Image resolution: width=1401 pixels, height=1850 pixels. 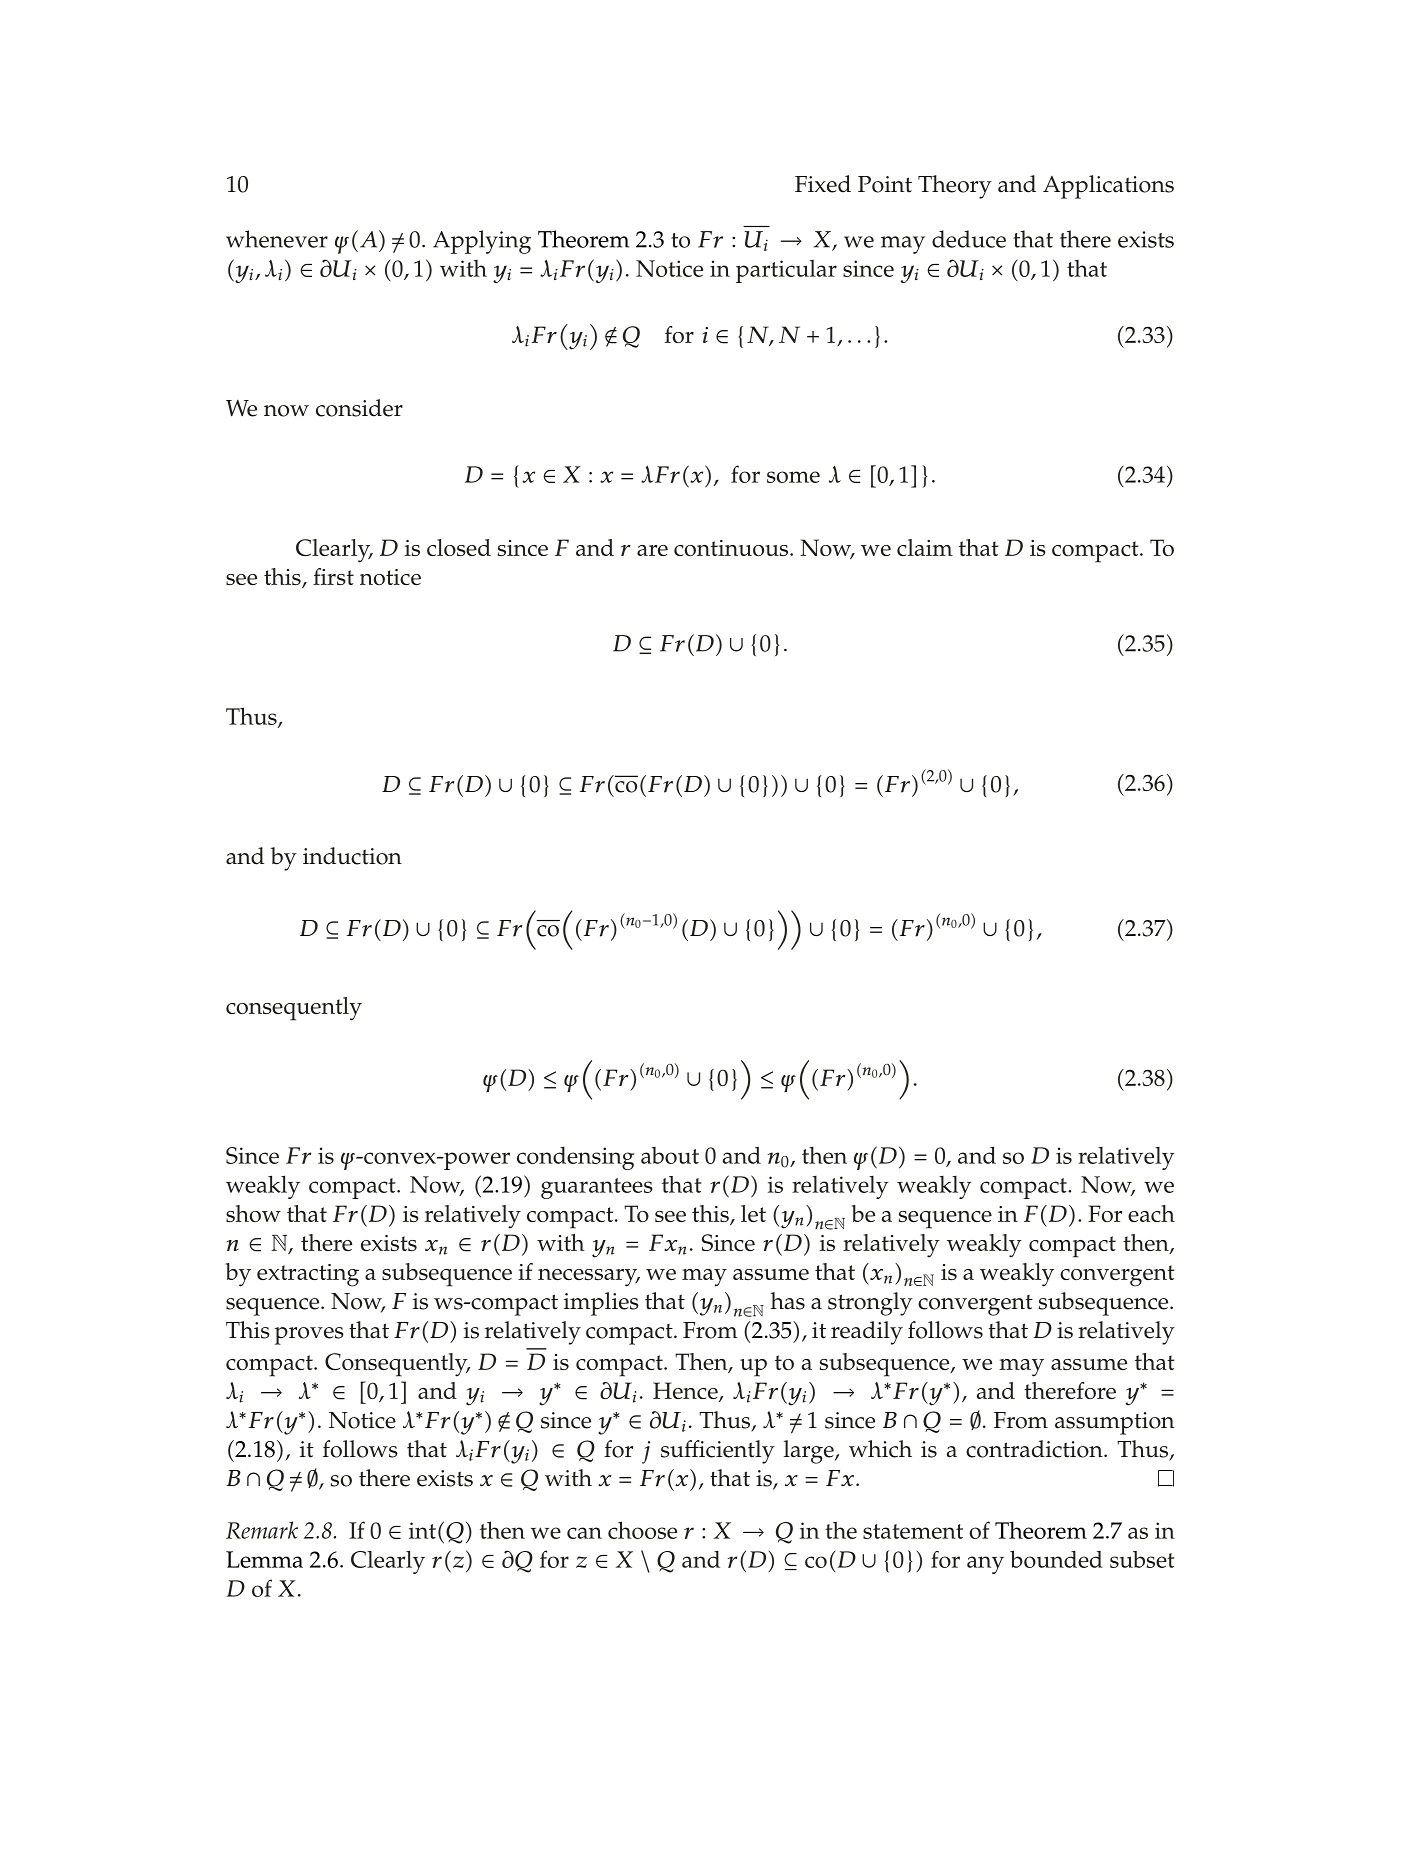 What do you see at coordinates (969, 239) in the screenshot?
I see `deduce` at bounding box center [969, 239].
